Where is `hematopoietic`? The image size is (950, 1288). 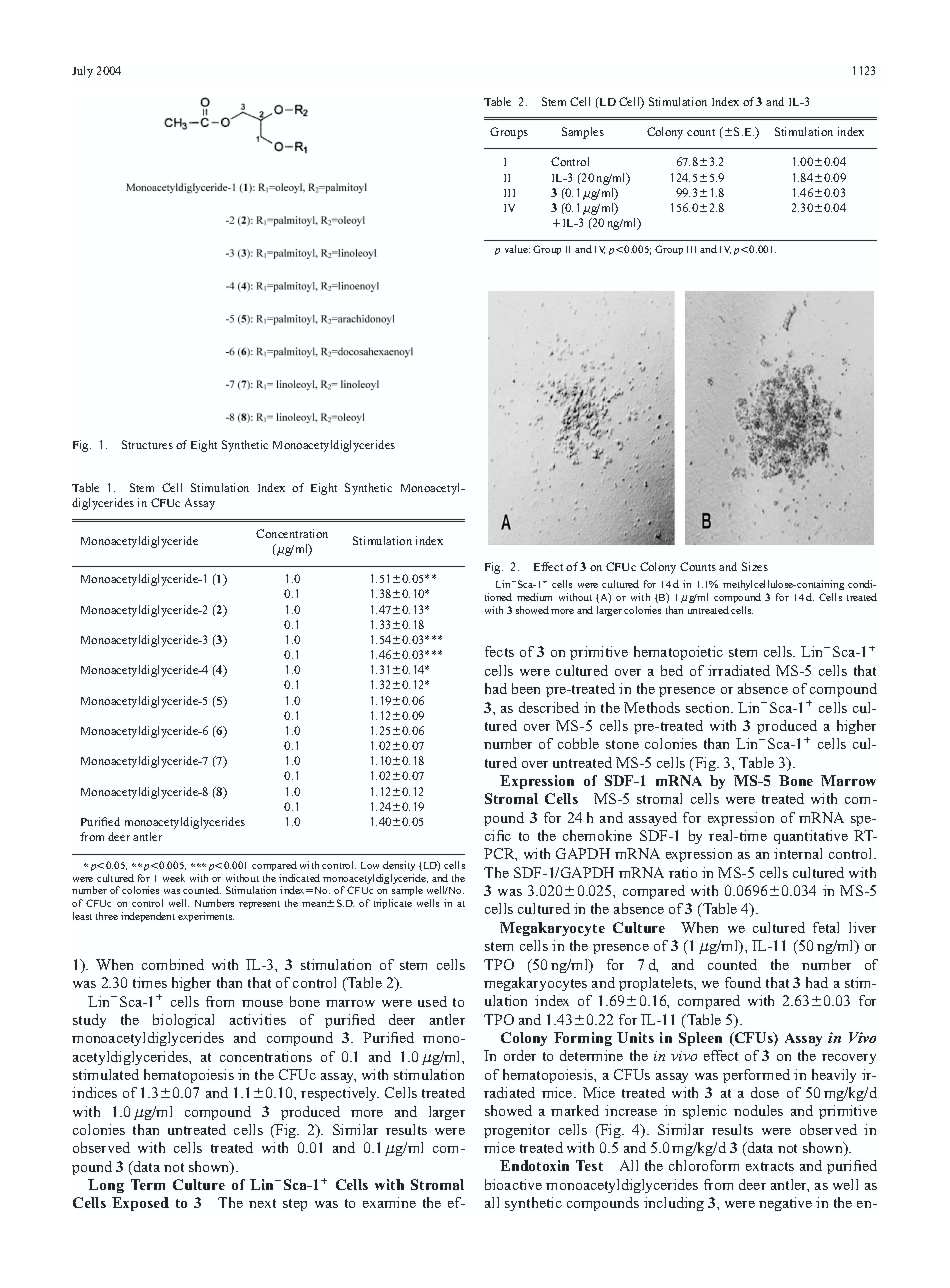 hematopoietic is located at coordinates (678, 653).
